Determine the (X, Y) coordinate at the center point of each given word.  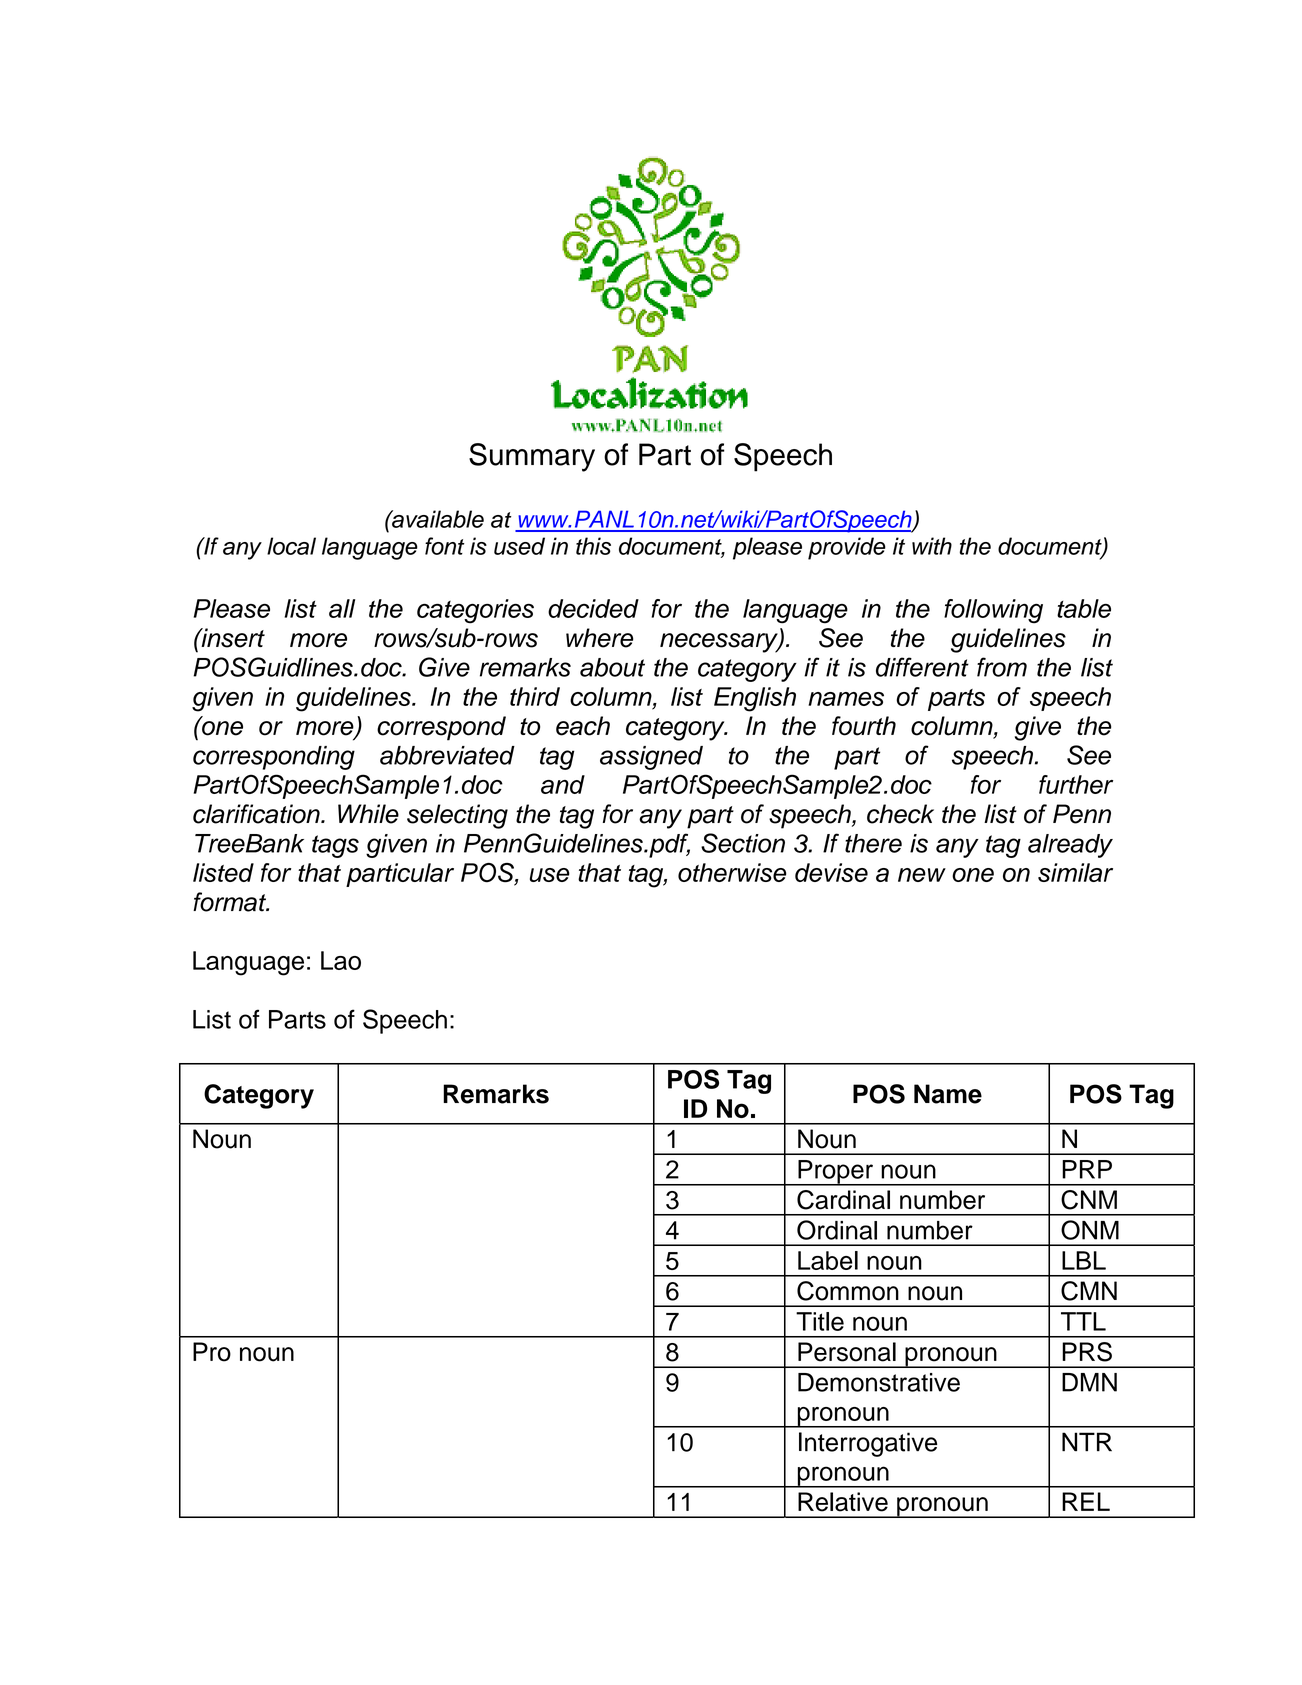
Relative (843, 1502)
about (612, 667)
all (342, 608)
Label (828, 1260)
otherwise (732, 872)
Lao (341, 960)
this (593, 546)
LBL (1084, 1260)
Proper (835, 1173)
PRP (1087, 1169)
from (1002, 667)
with (932, 546)
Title (820, 1321)
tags (335, 846)
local (291, 546)
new (922, 875)
